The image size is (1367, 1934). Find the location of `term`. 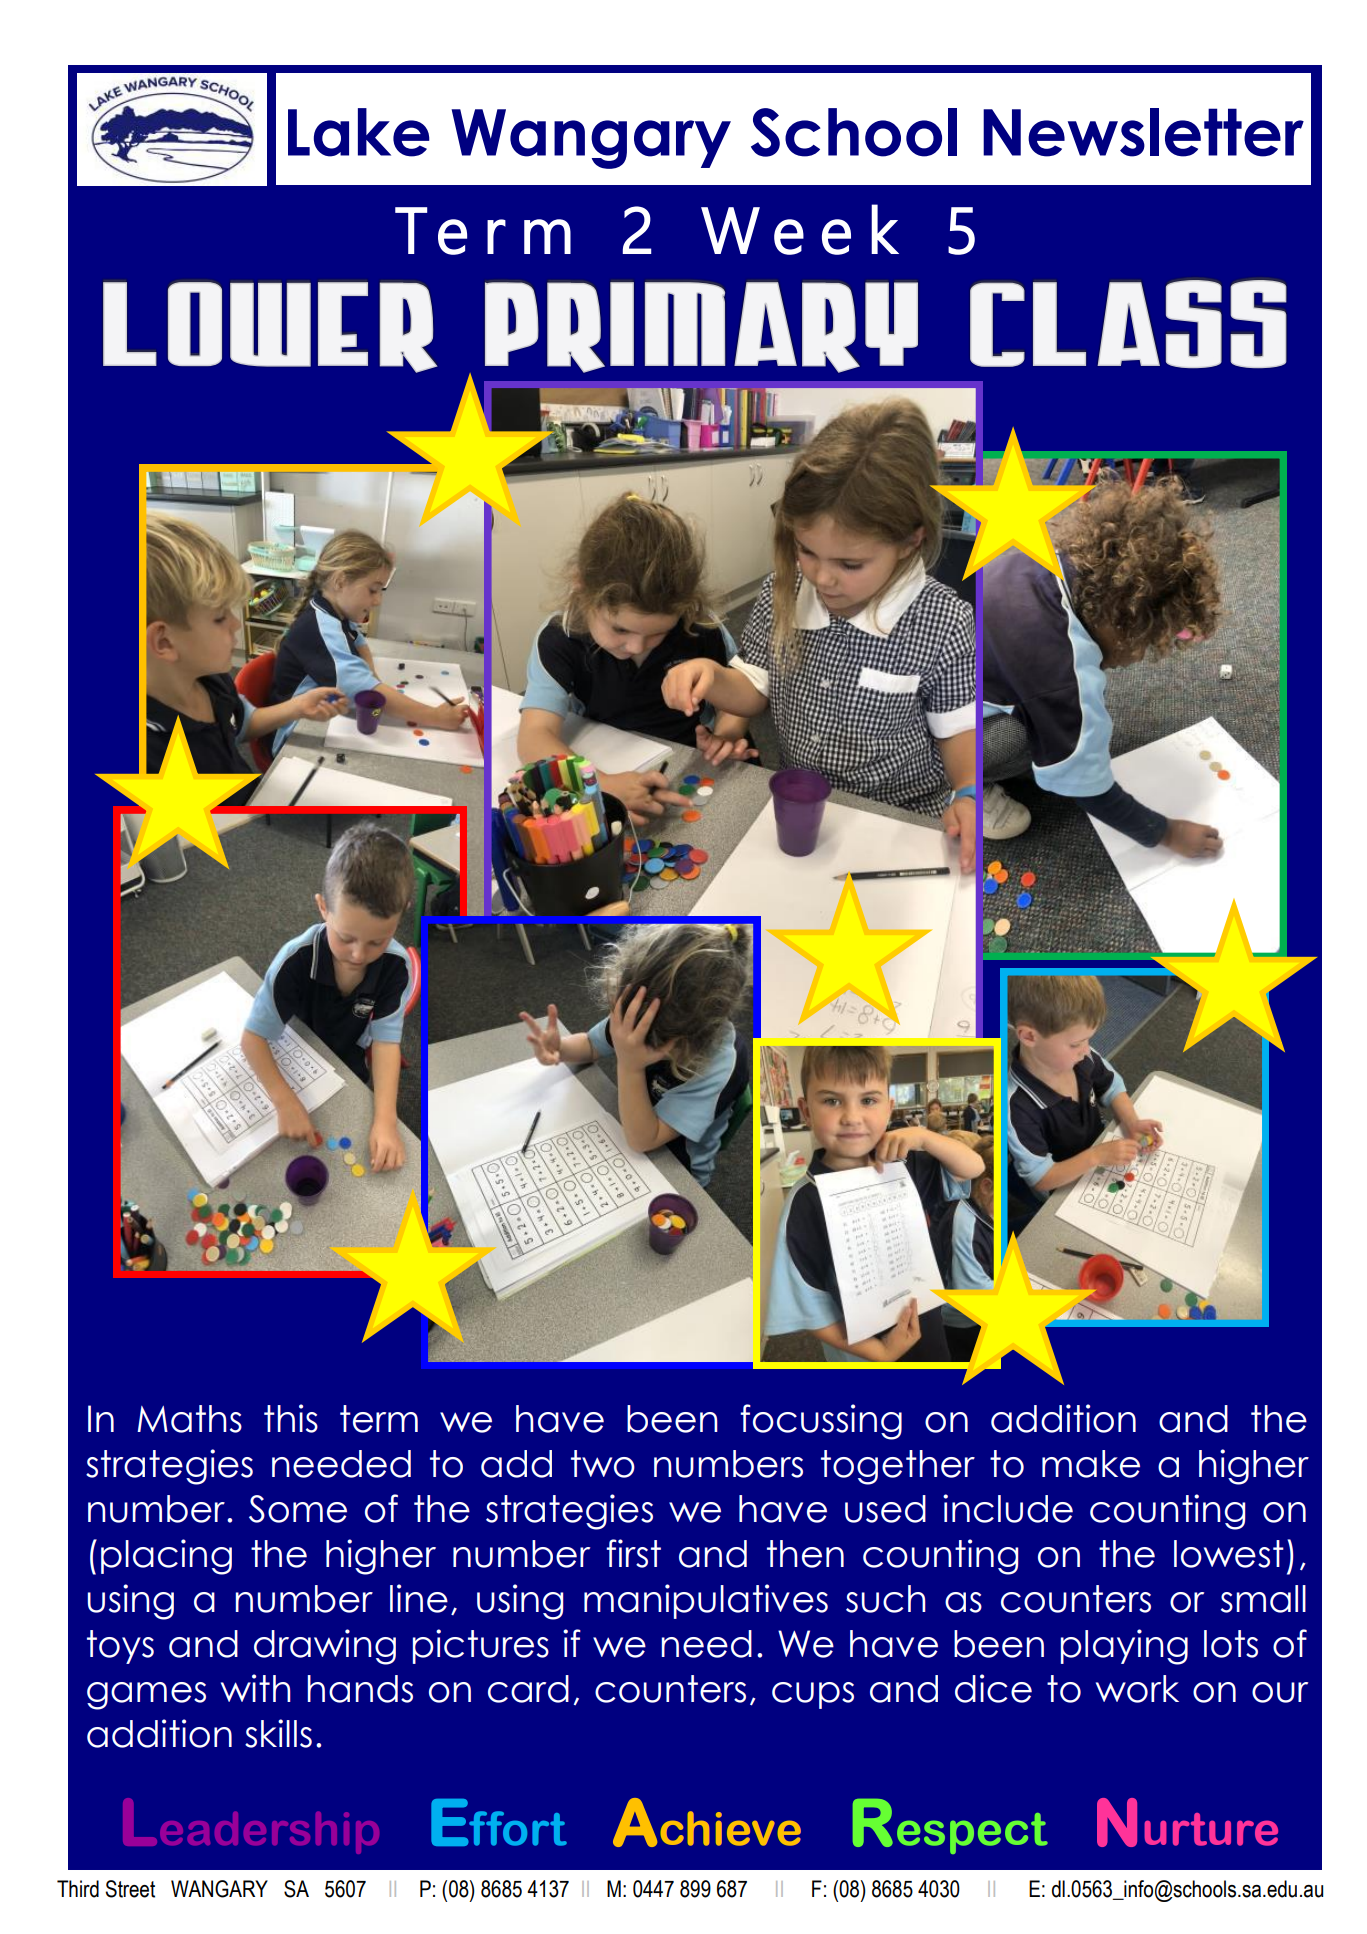

term is located at coordinates (379, 1419).
